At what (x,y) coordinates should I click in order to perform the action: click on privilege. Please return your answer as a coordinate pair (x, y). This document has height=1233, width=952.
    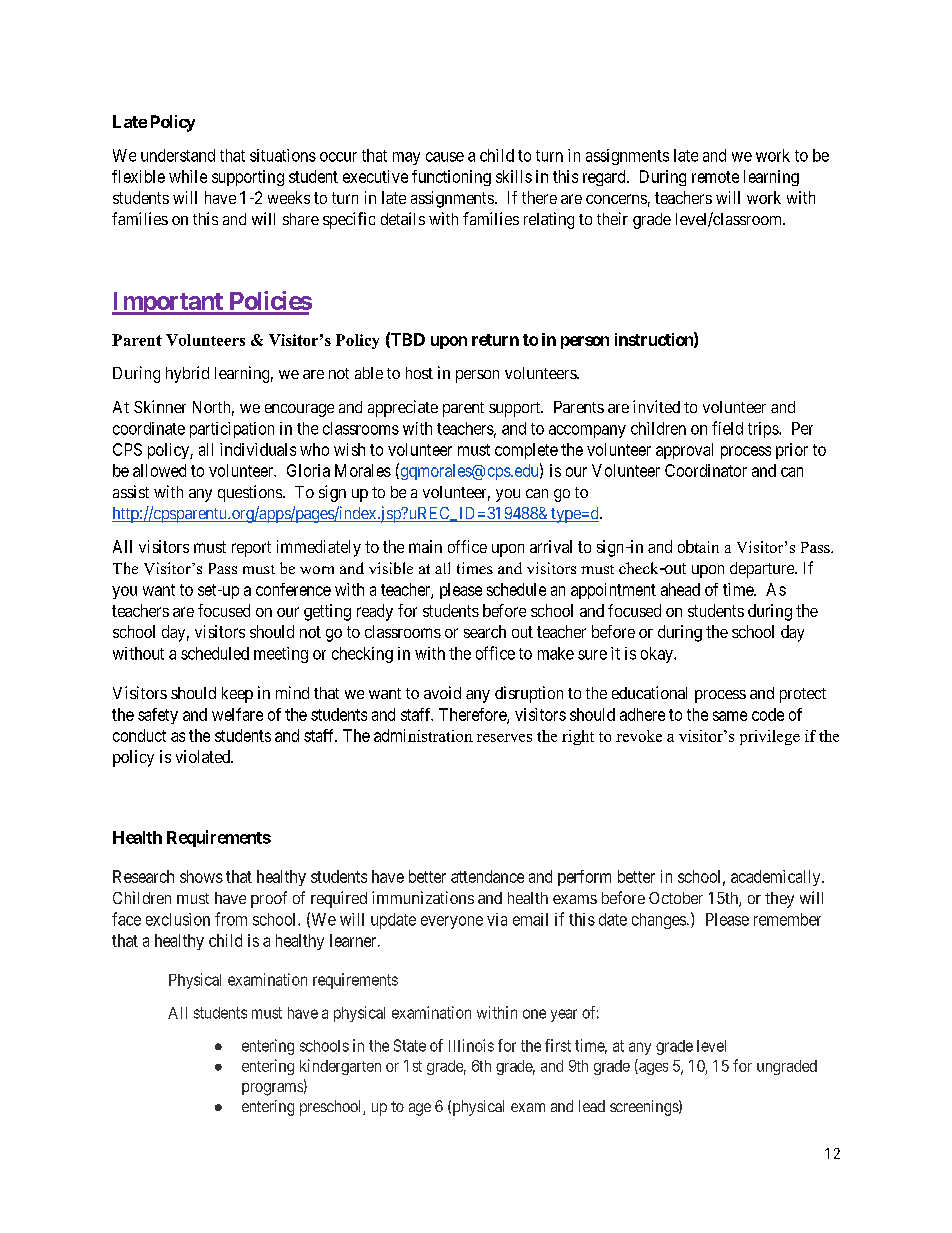
    Looking at the image, I should click on (770, 737).
